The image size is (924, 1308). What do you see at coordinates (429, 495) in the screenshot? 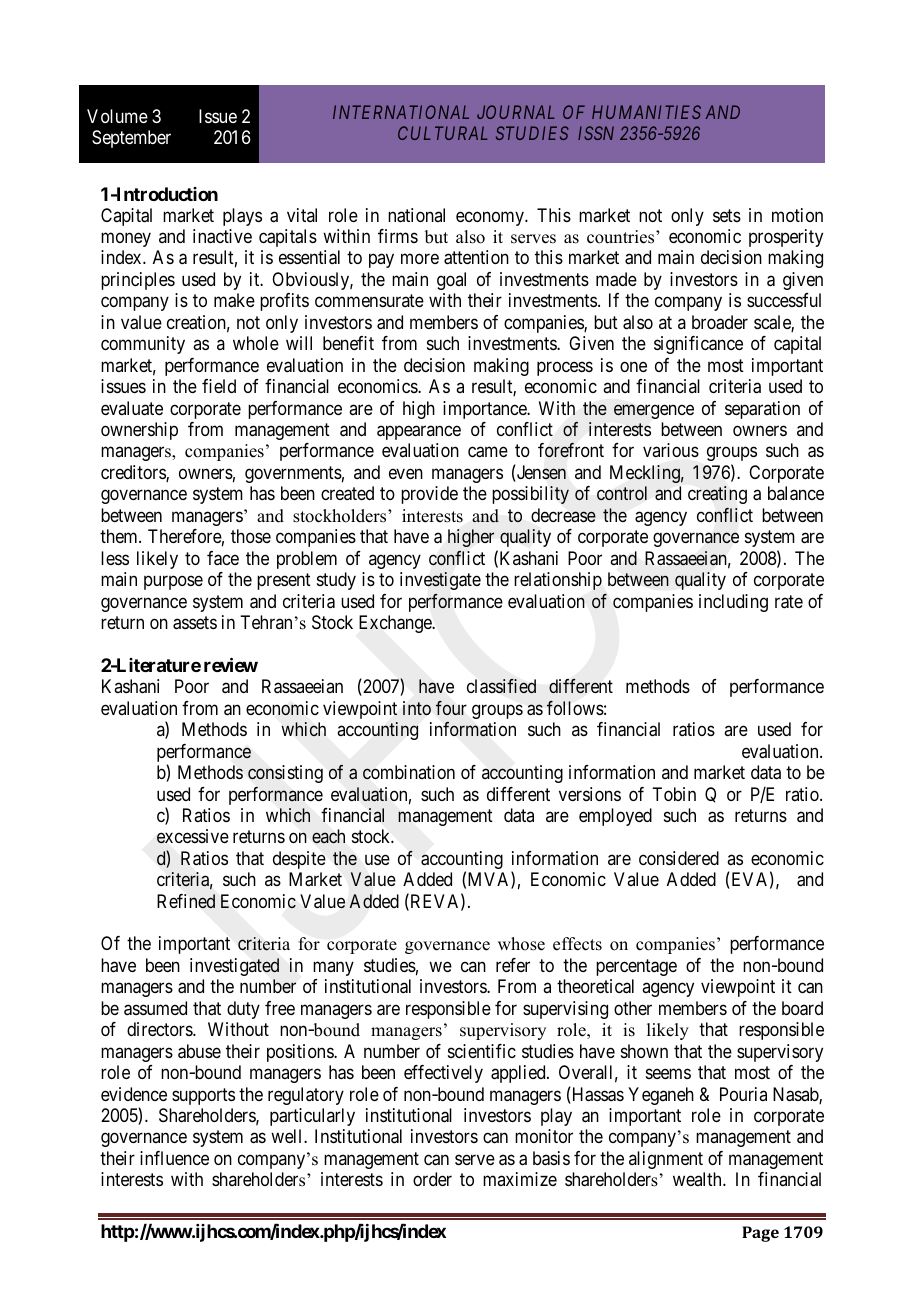
I see `provide` at bounding box center [429, 495].
